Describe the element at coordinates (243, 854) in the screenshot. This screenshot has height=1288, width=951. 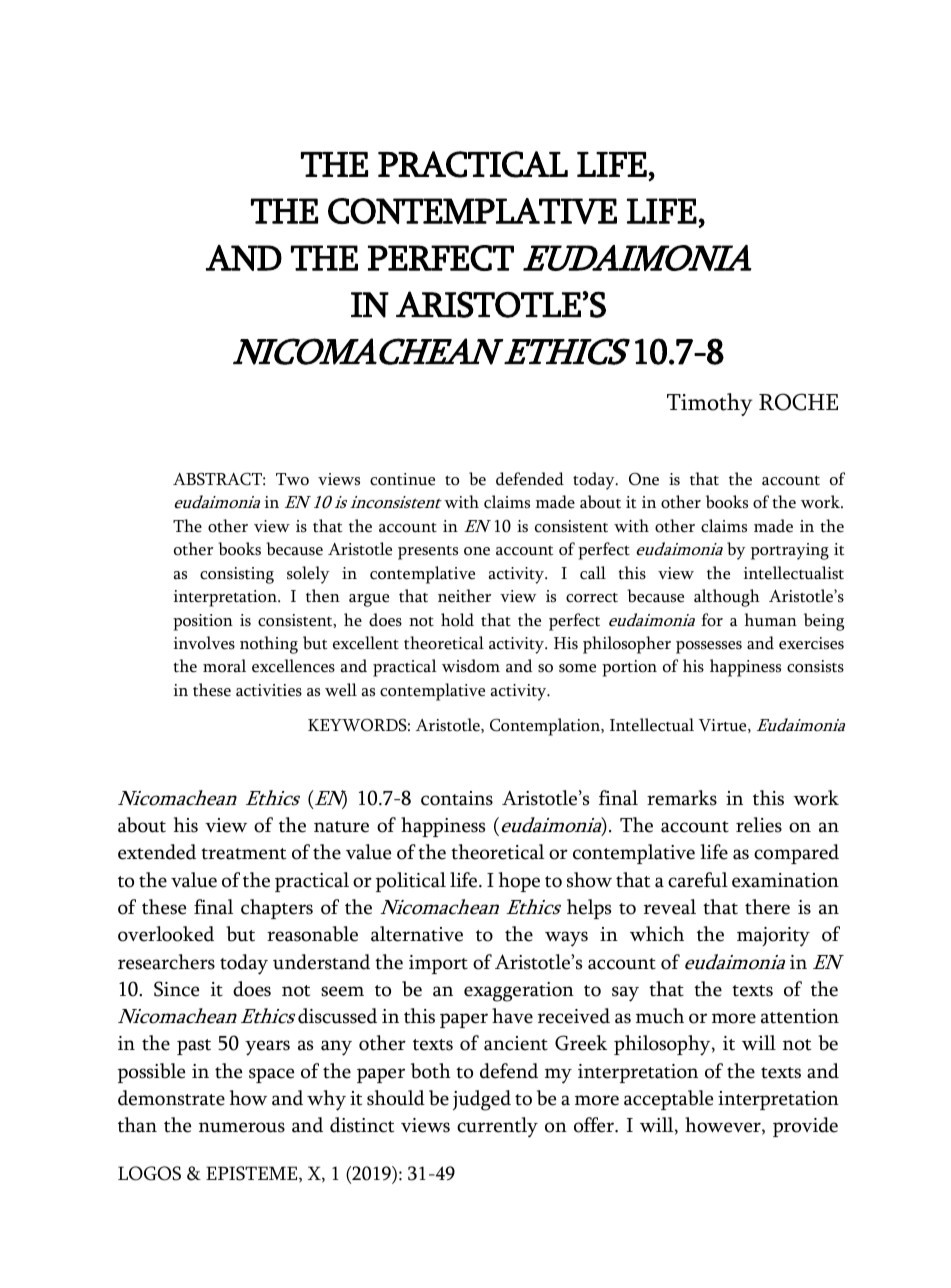
I see `treatment` at that location.
